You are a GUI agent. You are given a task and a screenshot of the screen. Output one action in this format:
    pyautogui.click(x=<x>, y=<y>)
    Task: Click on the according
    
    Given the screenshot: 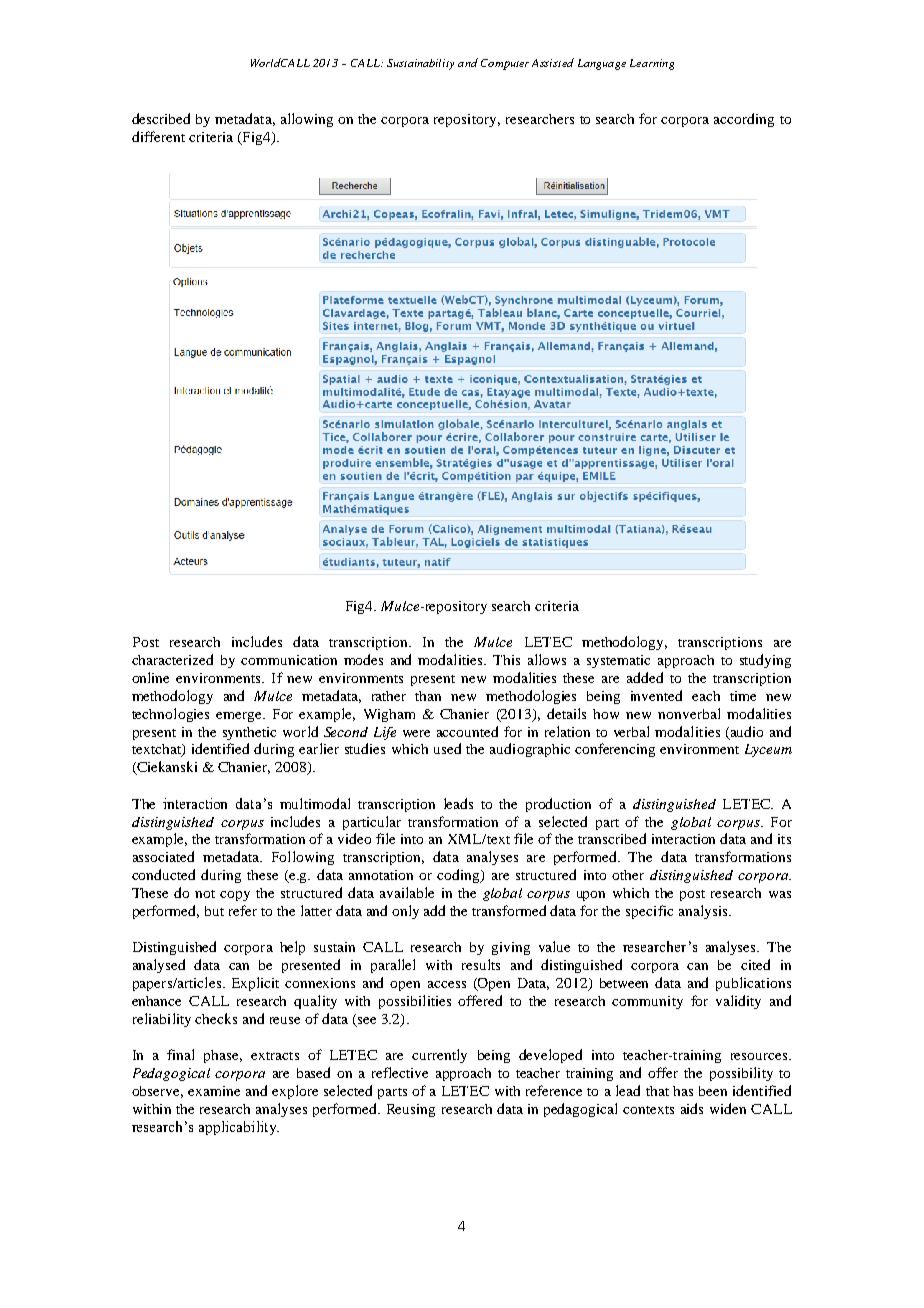 What is the action you would take?
    pyautogui.click(x=744, y=120)
